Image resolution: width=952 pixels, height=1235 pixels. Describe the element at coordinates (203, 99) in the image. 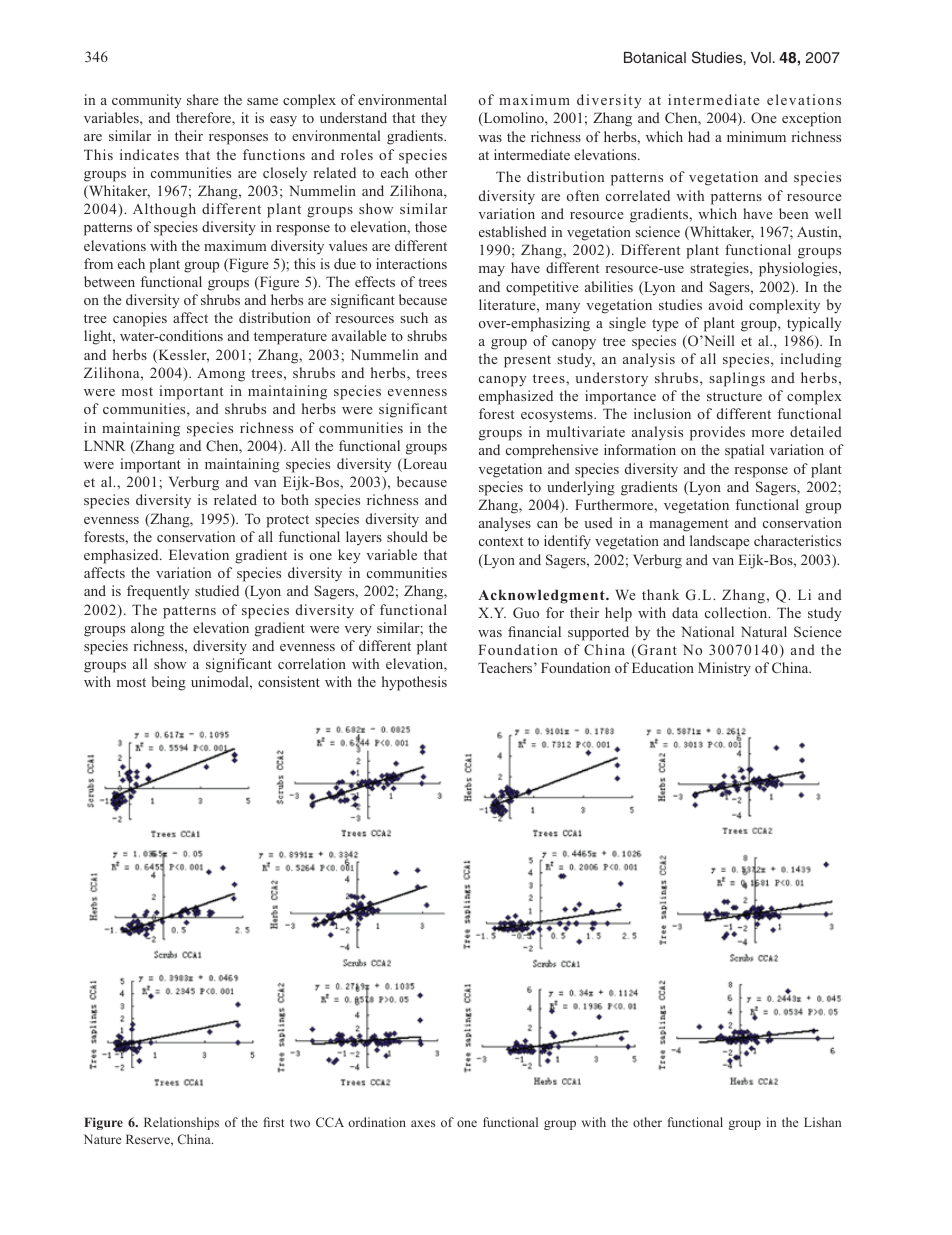

I see `share` at that location.
